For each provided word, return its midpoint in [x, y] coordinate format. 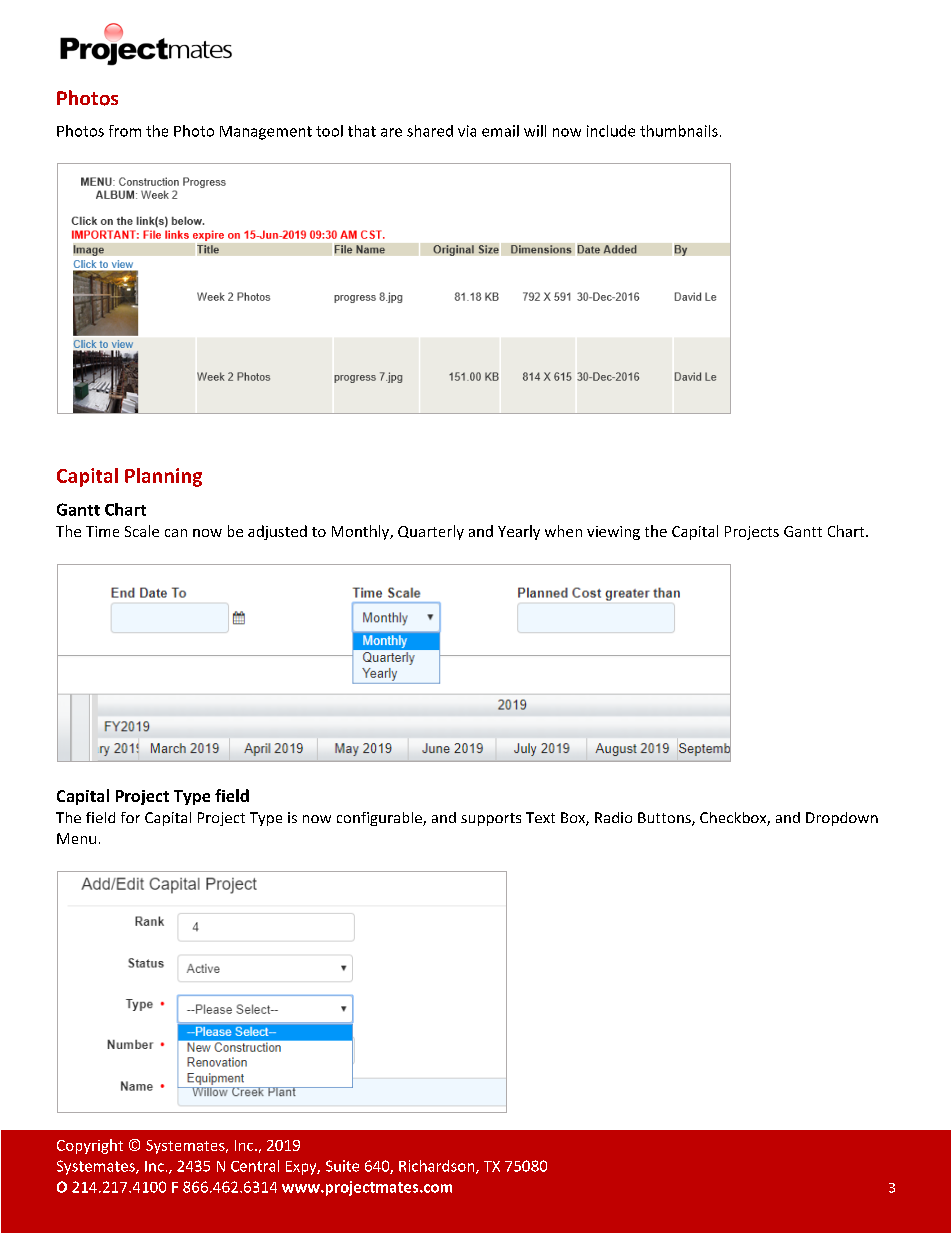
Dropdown [842, 819]
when [563, 531]
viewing [613, 533]
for [130, 817]
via [467, 131]
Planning [163, 477]
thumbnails [679, 131]
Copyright [90, 1146]
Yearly [519, 532]
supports [491, 819]
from [125, 131]
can [176, 533]
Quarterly [431, 532]
